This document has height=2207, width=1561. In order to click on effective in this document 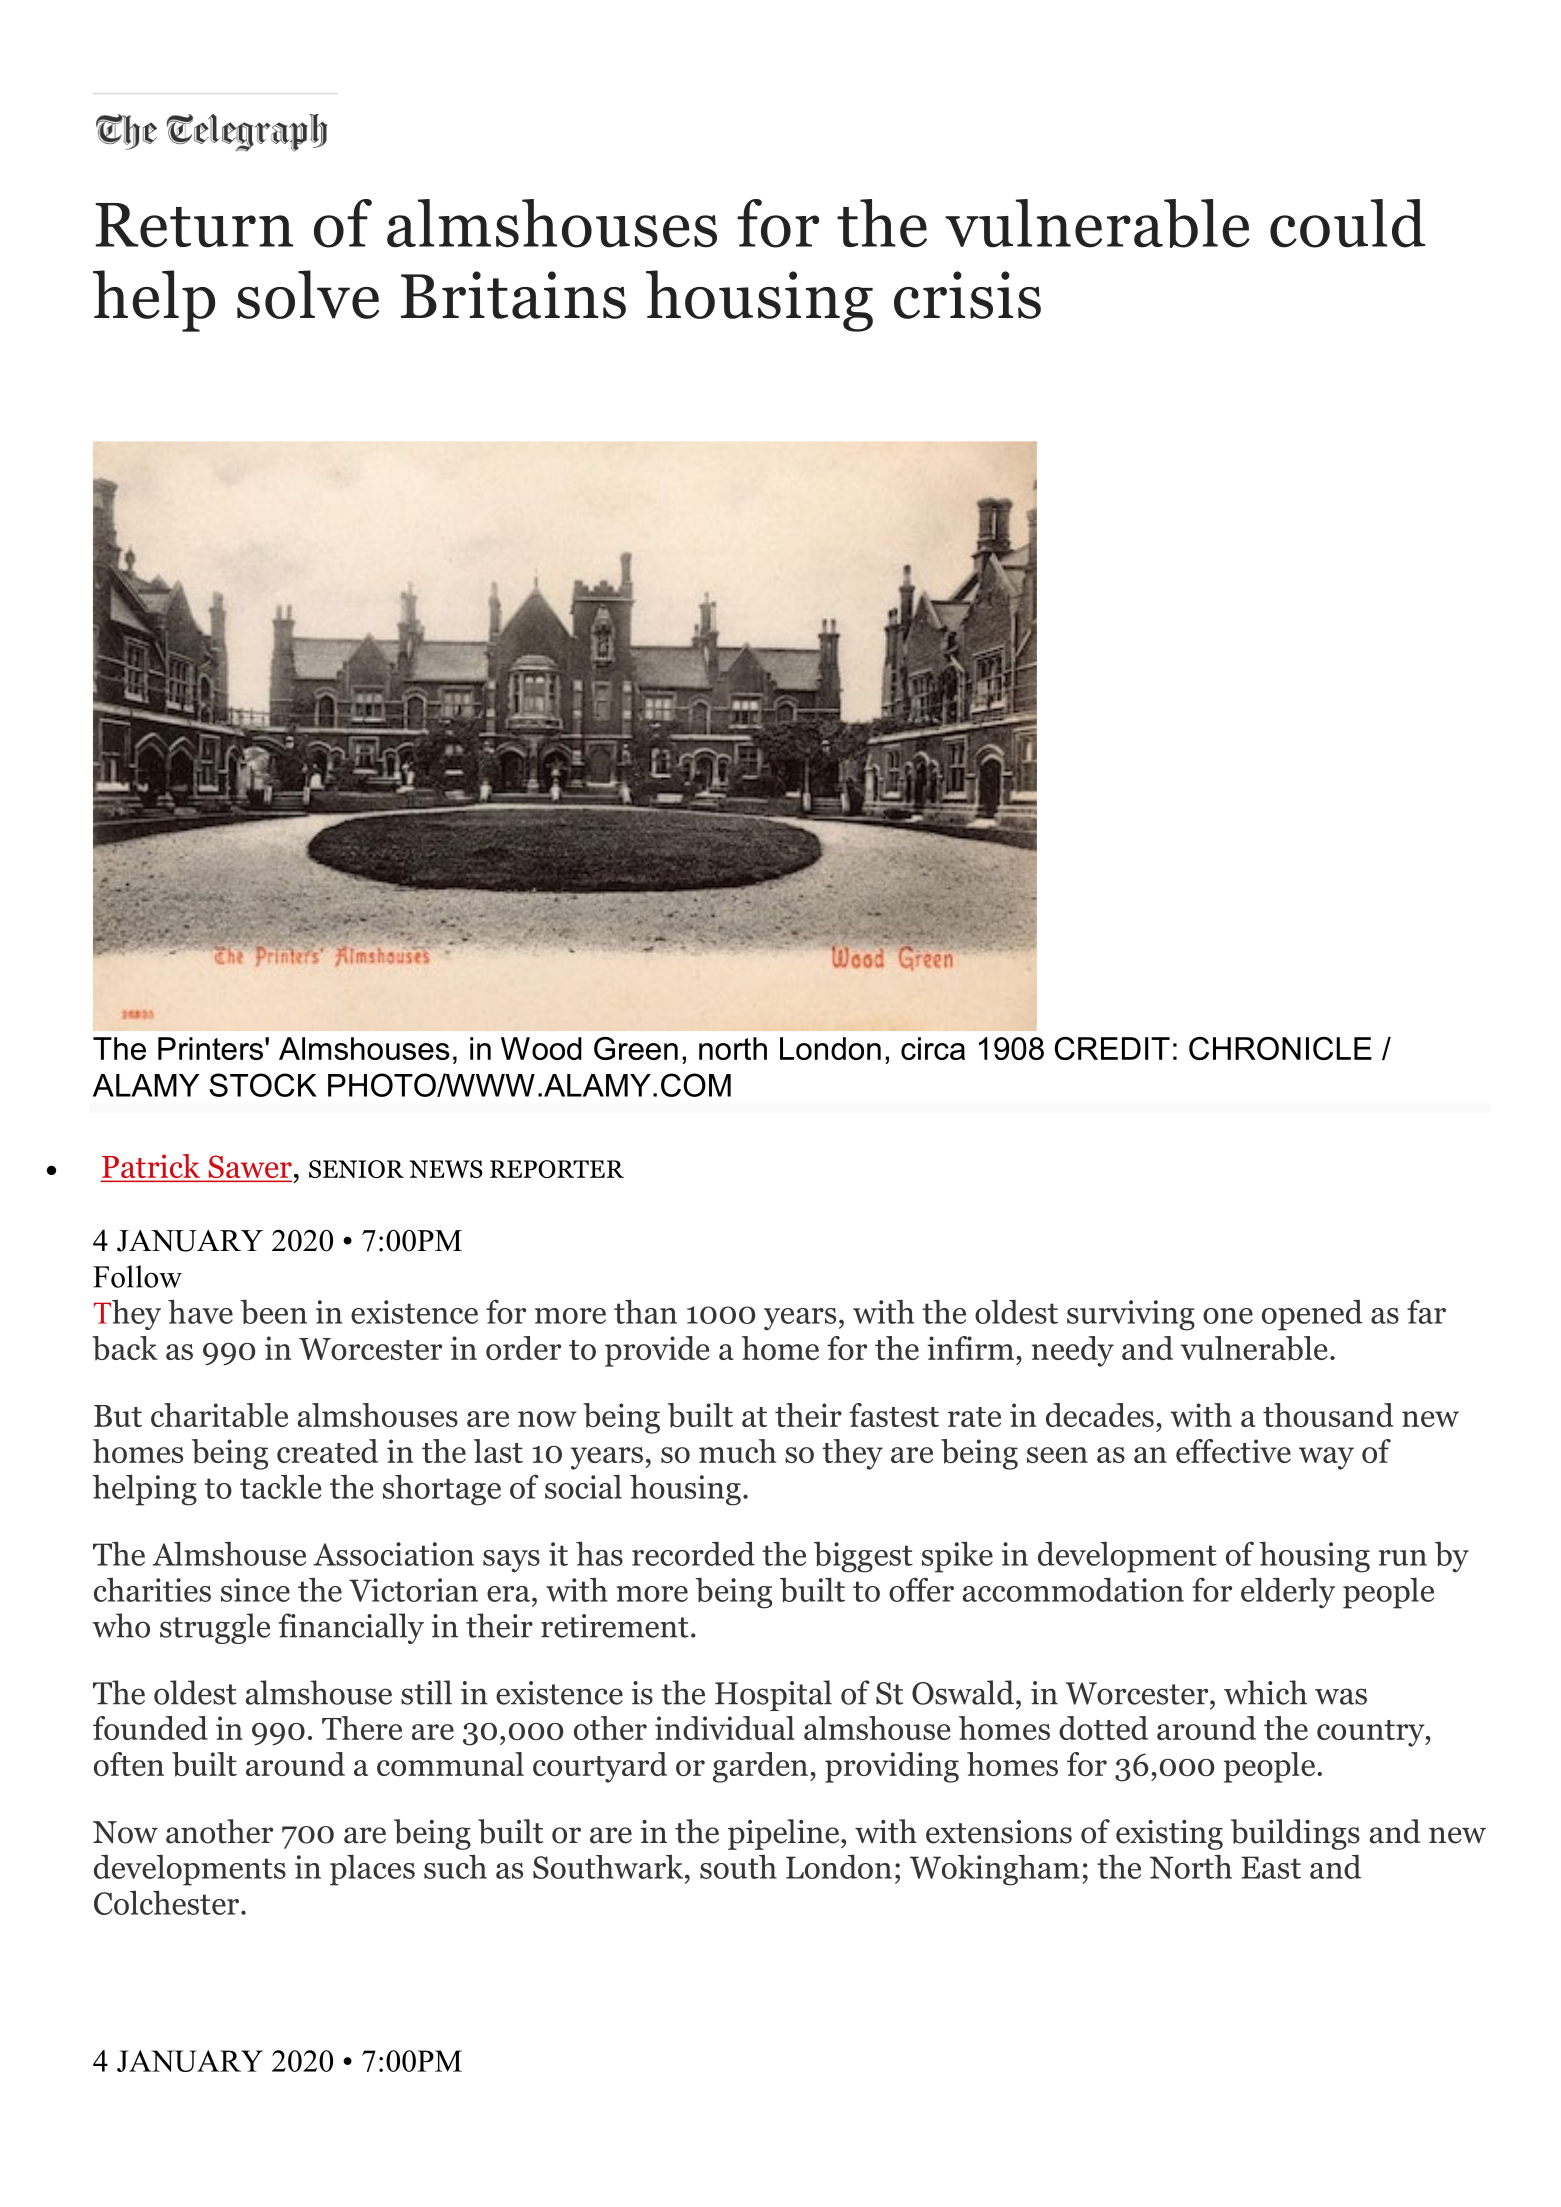, I will do `click(1233, 1451)`.
